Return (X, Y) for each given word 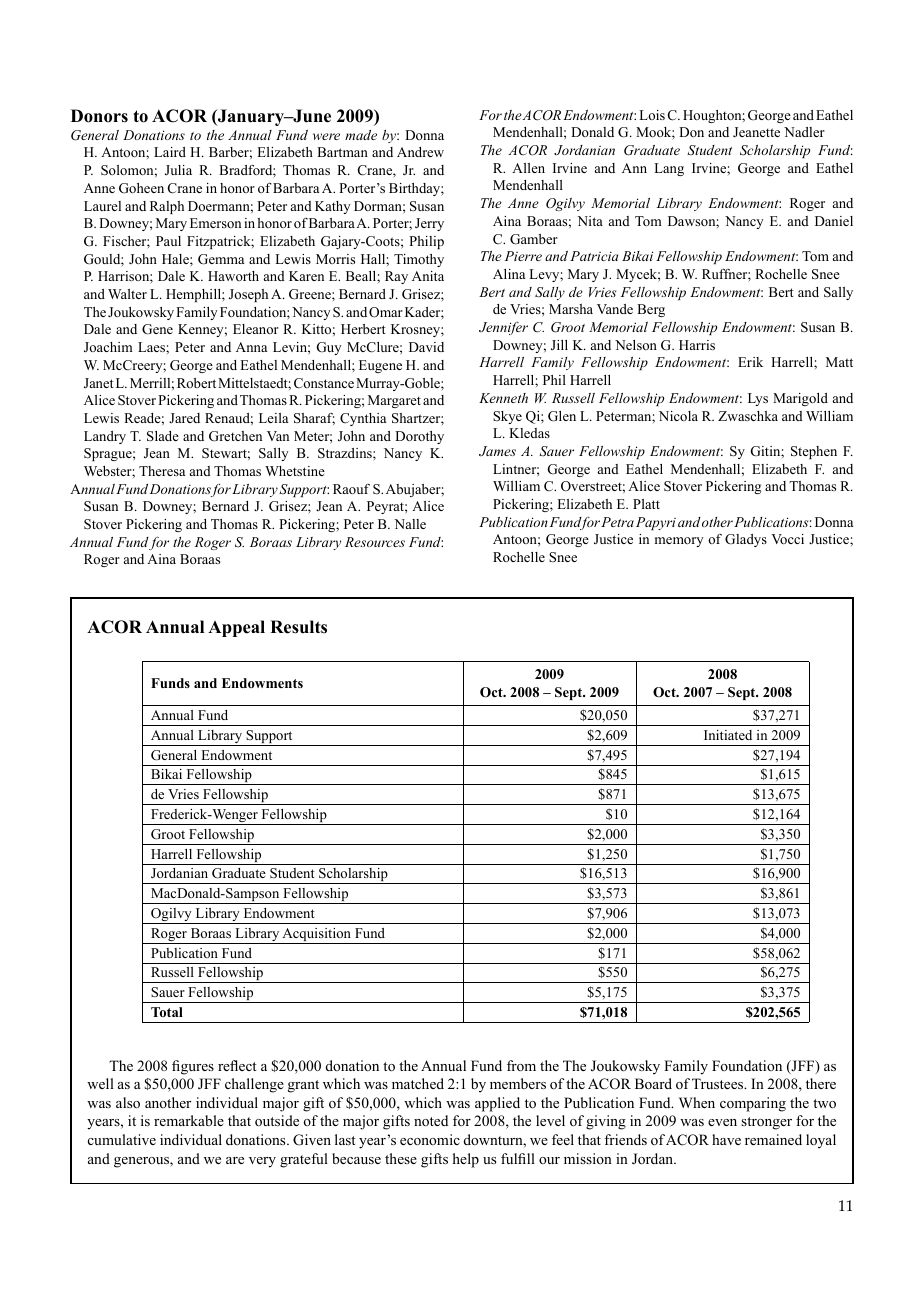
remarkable (189, 1120)
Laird (170, 152)
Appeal (236, 628)
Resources (375, 542)
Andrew (420, 152)
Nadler (804, 132)
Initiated (728, 735)
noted (431, 1121)
